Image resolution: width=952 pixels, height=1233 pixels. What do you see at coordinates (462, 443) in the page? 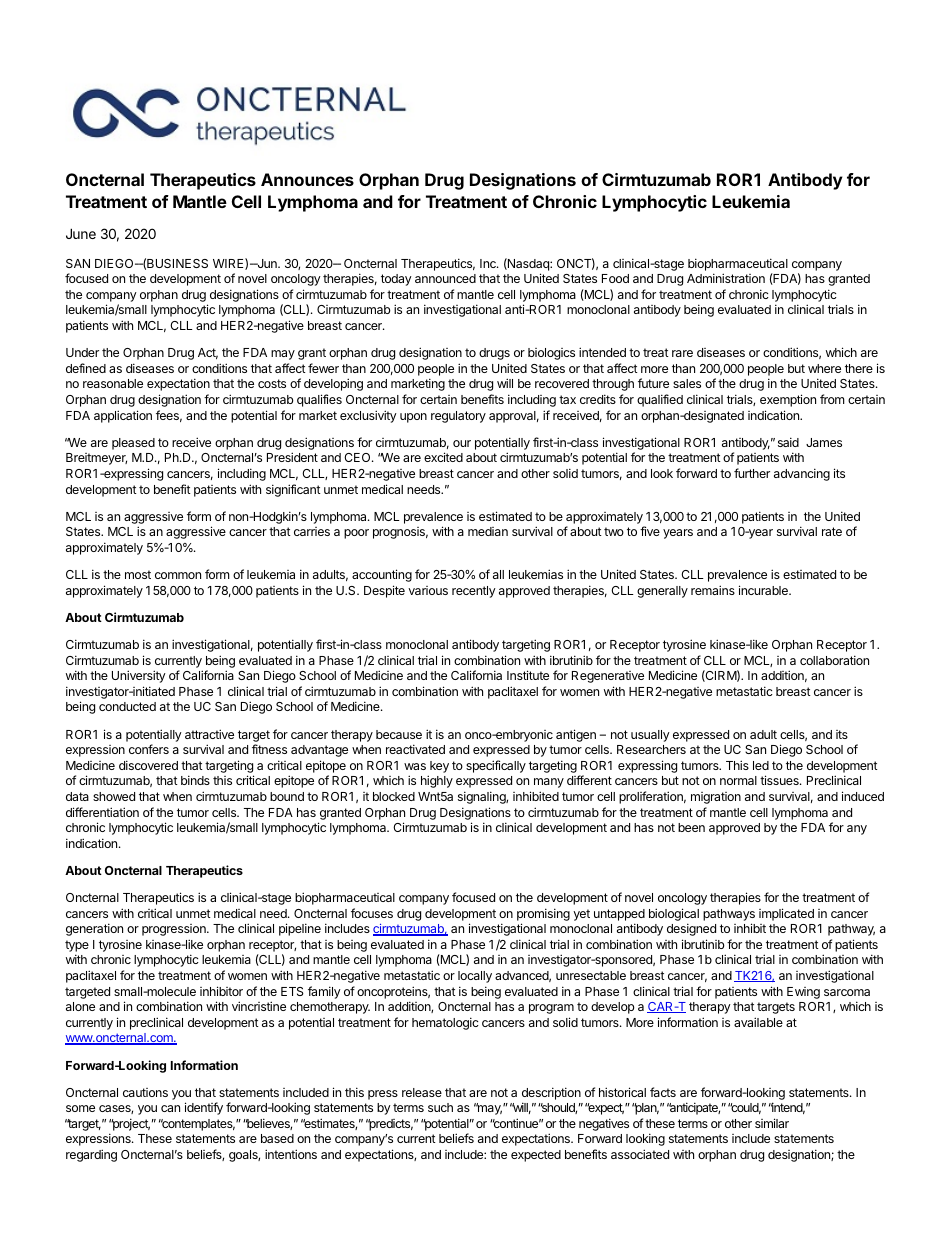
I see `our` at bounding box center [462, 443].
